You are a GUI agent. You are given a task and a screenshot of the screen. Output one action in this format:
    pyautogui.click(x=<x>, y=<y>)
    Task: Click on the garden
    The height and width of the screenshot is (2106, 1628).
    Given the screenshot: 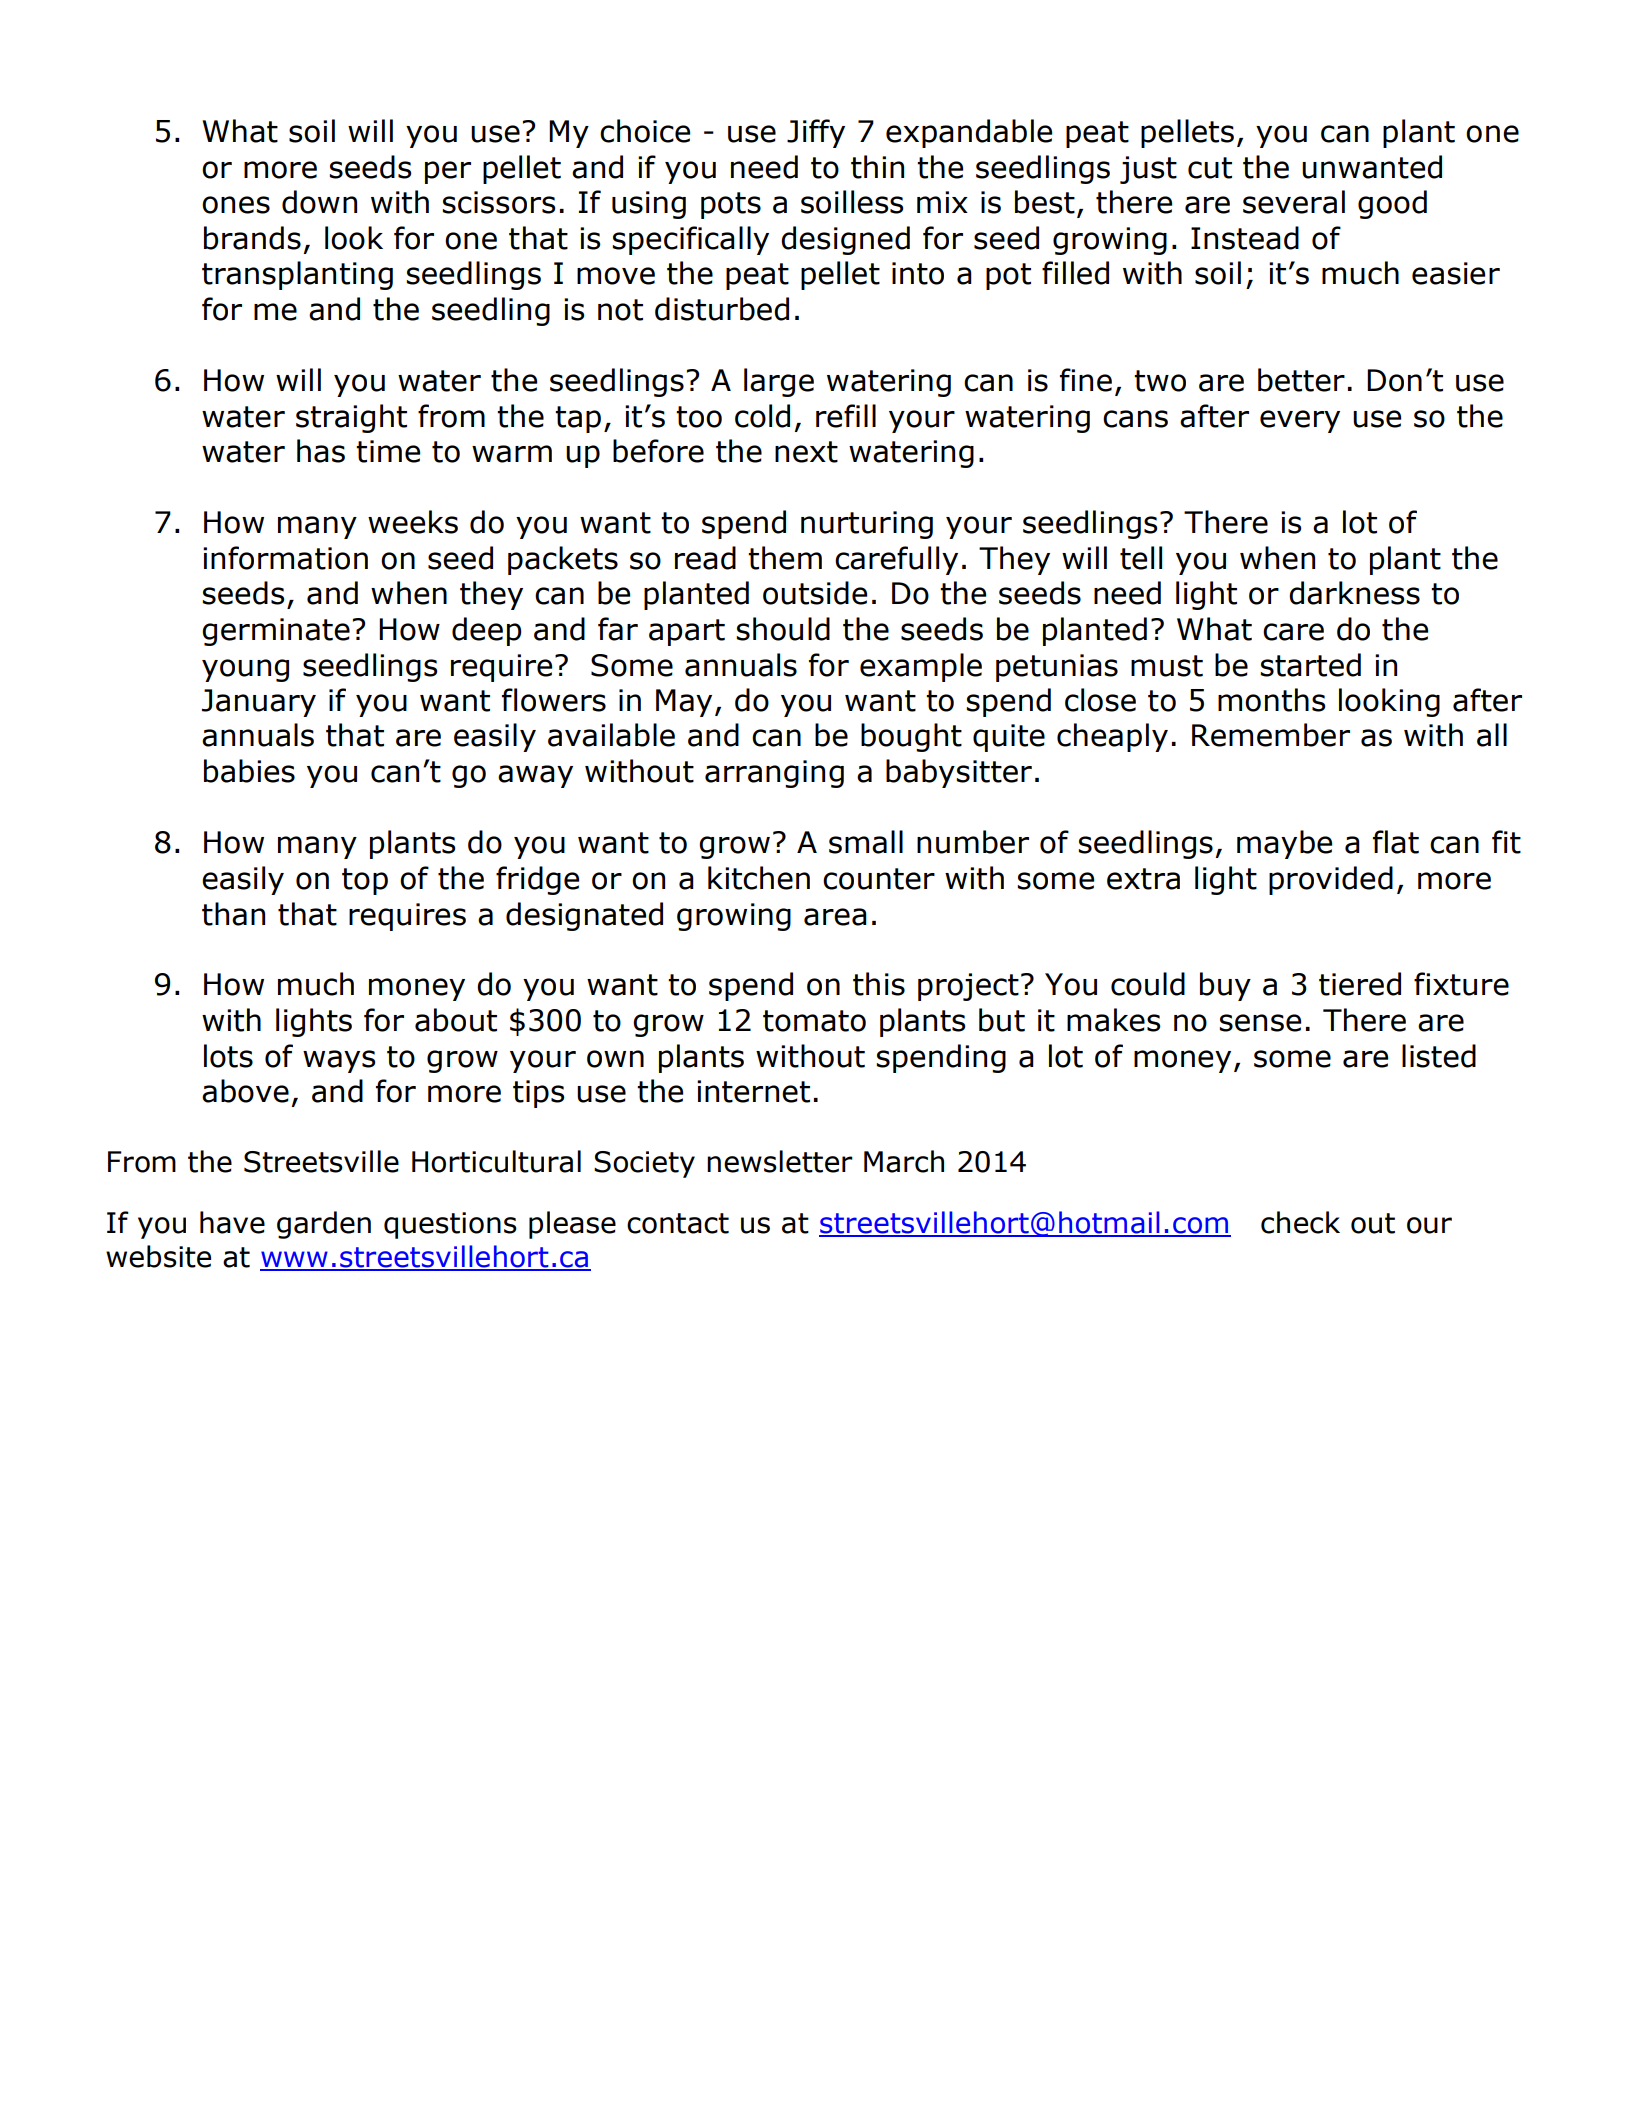 What is the action you would take?
    pyautogui.click(x=324, y=1225)
